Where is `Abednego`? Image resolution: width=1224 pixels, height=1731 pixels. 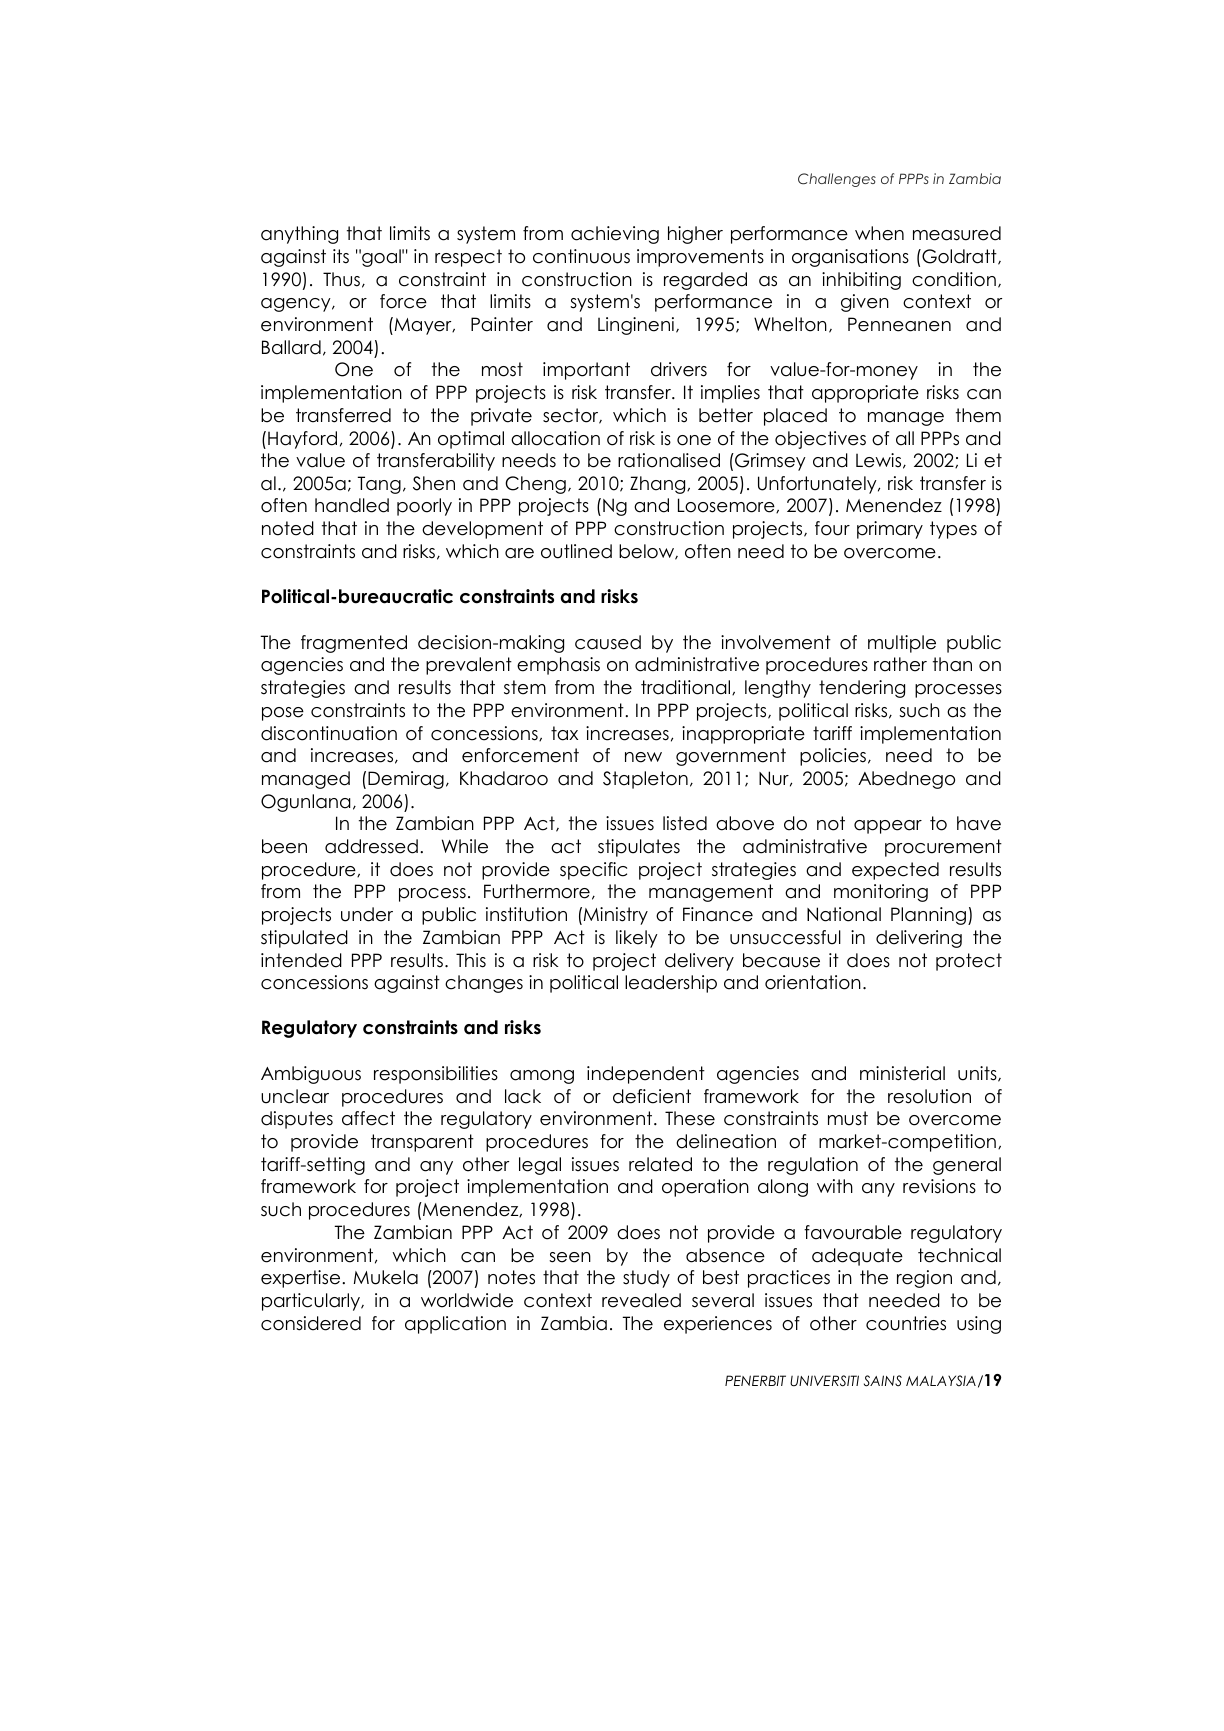 Abednego is located at coordinates (906, 780).
